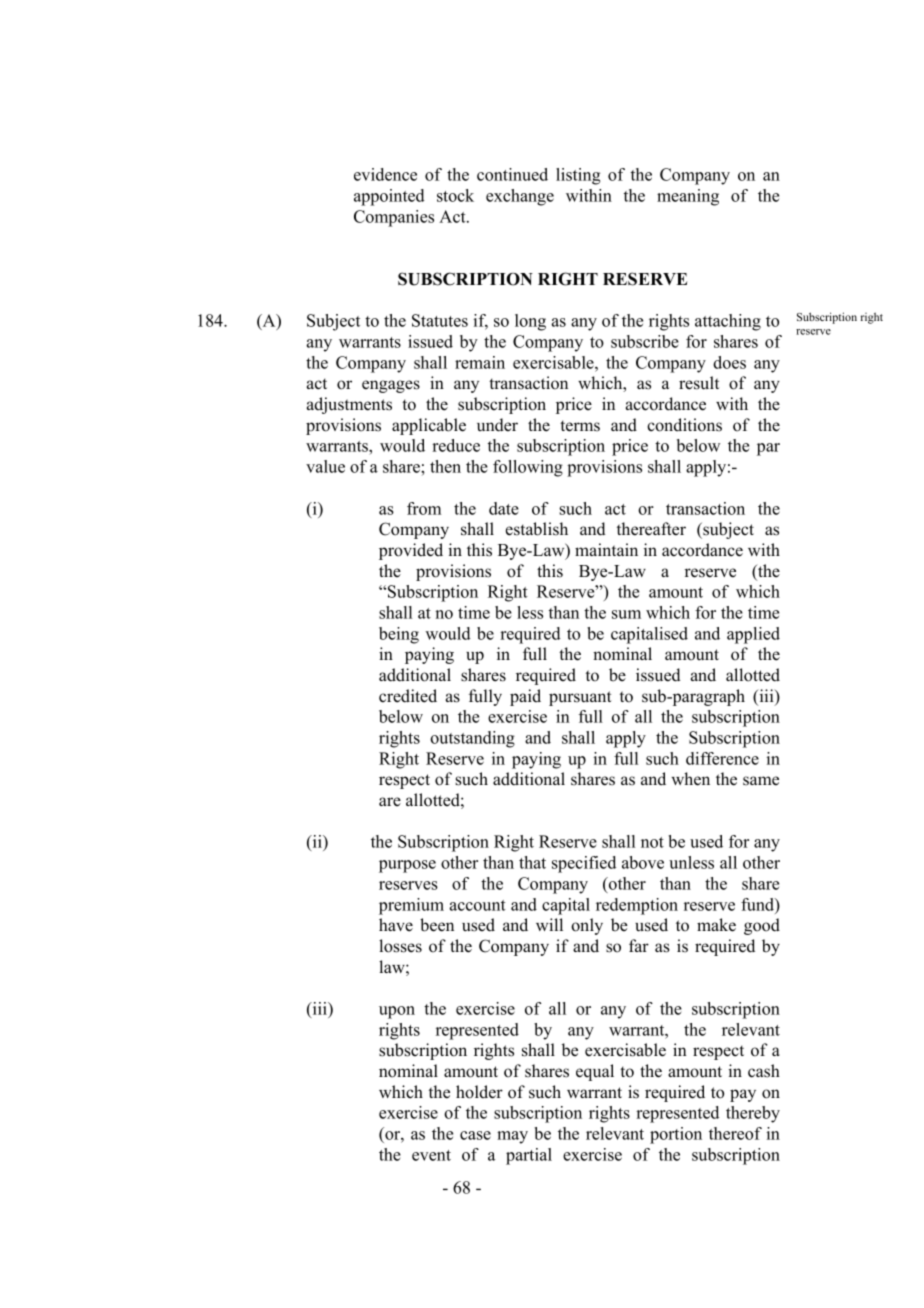 This screenshot has width=924, height=1308. I want to click on exchange, so click(520, 197).
